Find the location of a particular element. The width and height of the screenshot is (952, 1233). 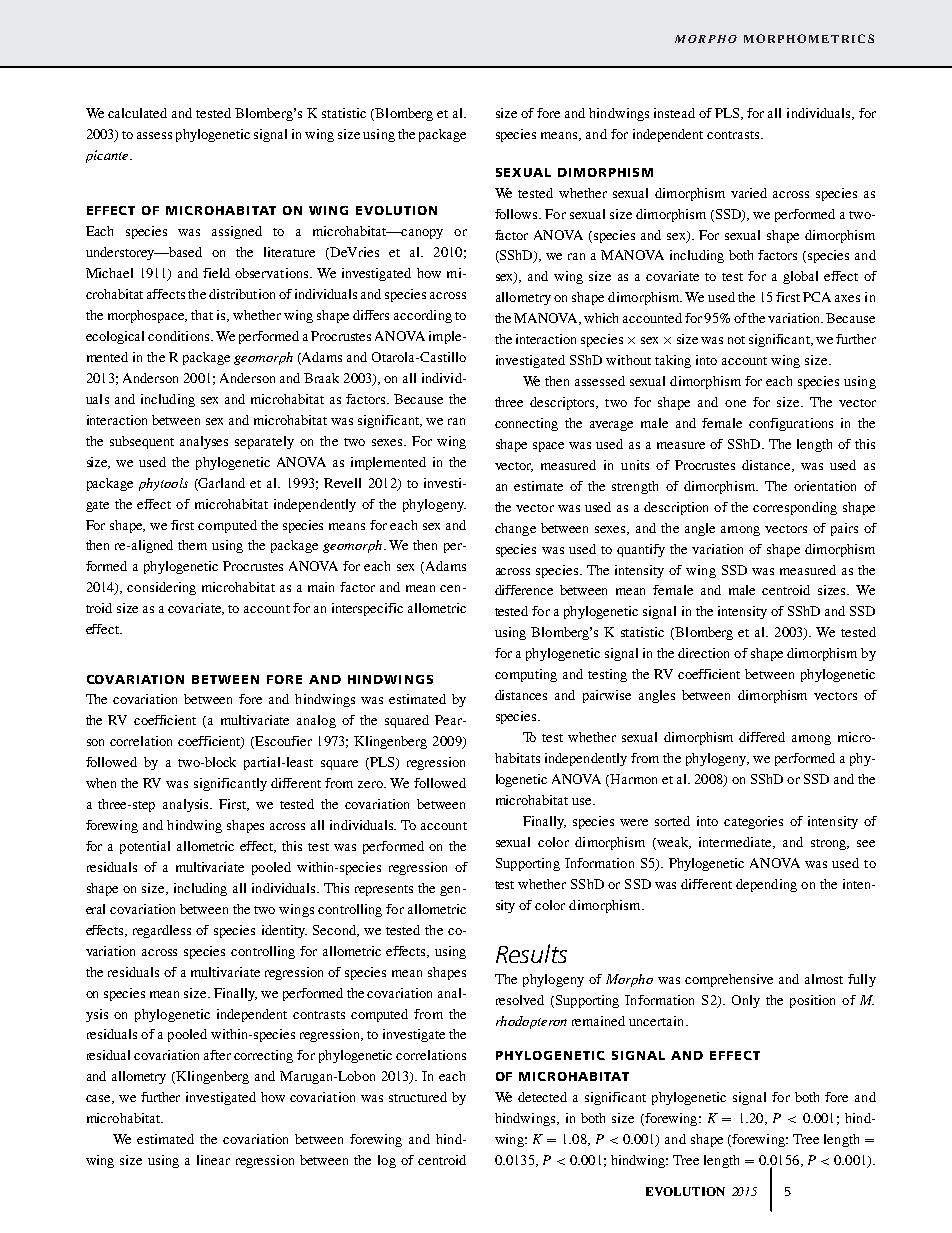

varied is located at coordinates (749, 193).
